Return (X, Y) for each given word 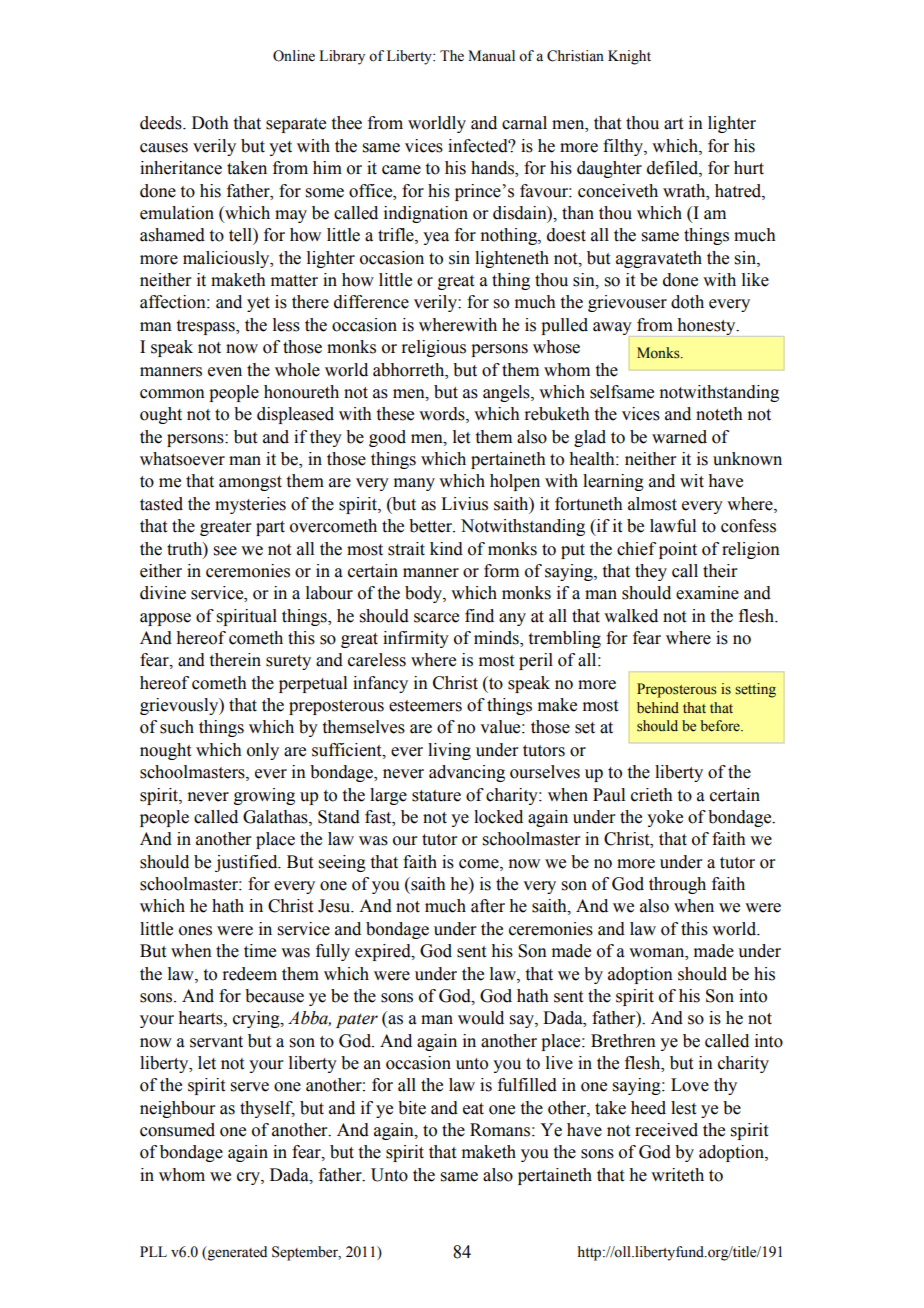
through (677, 885)
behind (658, 707)
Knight (629, 57)
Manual (491, 56)
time (260, 951)
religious (433, 348)
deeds (162, 123)
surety (288, 662)
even (225, 372)
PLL (153, 1251)
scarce (436, 618)
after (488, 906)
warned (679, 437)
